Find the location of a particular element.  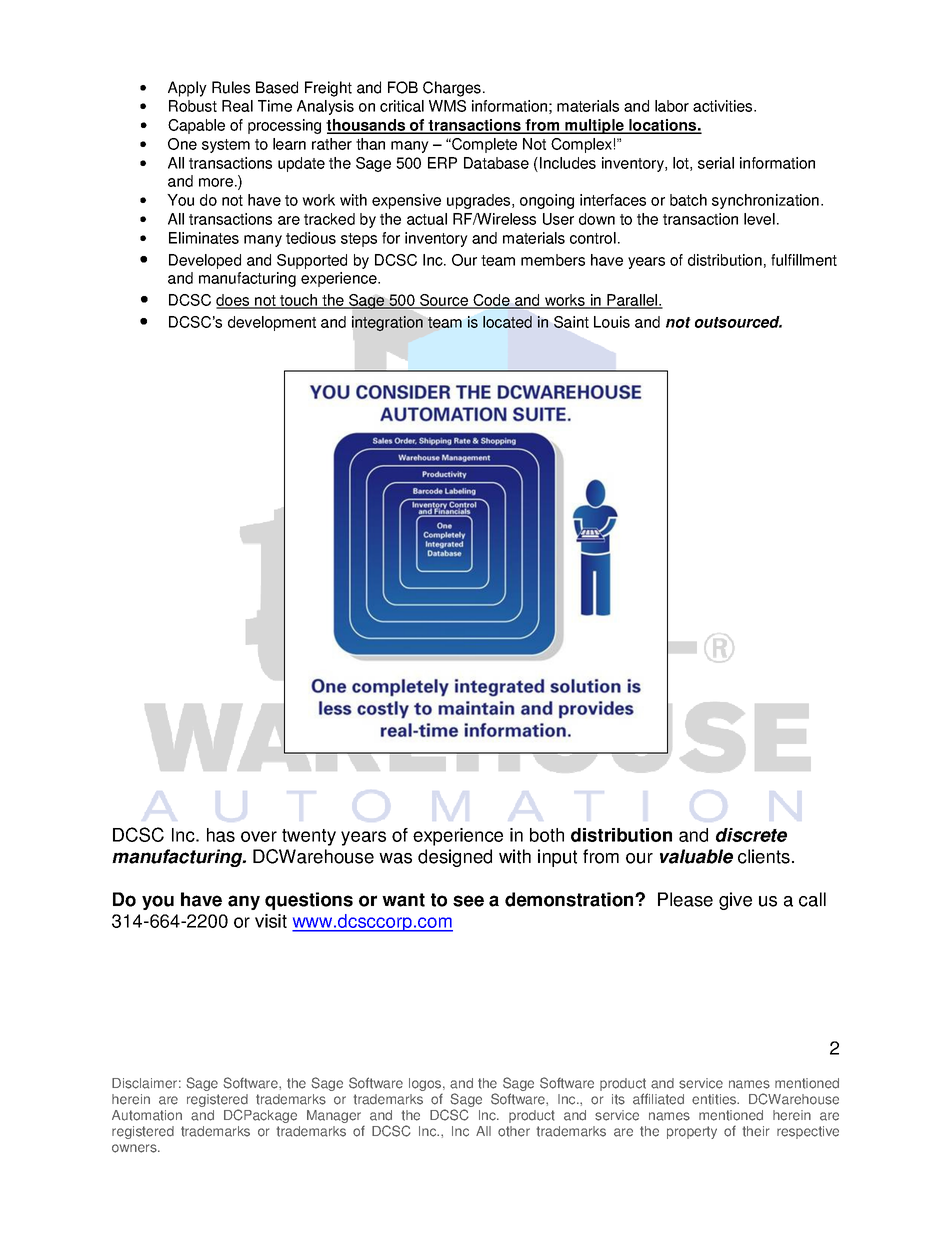

Automation is located at coordinates (147, 1115).
